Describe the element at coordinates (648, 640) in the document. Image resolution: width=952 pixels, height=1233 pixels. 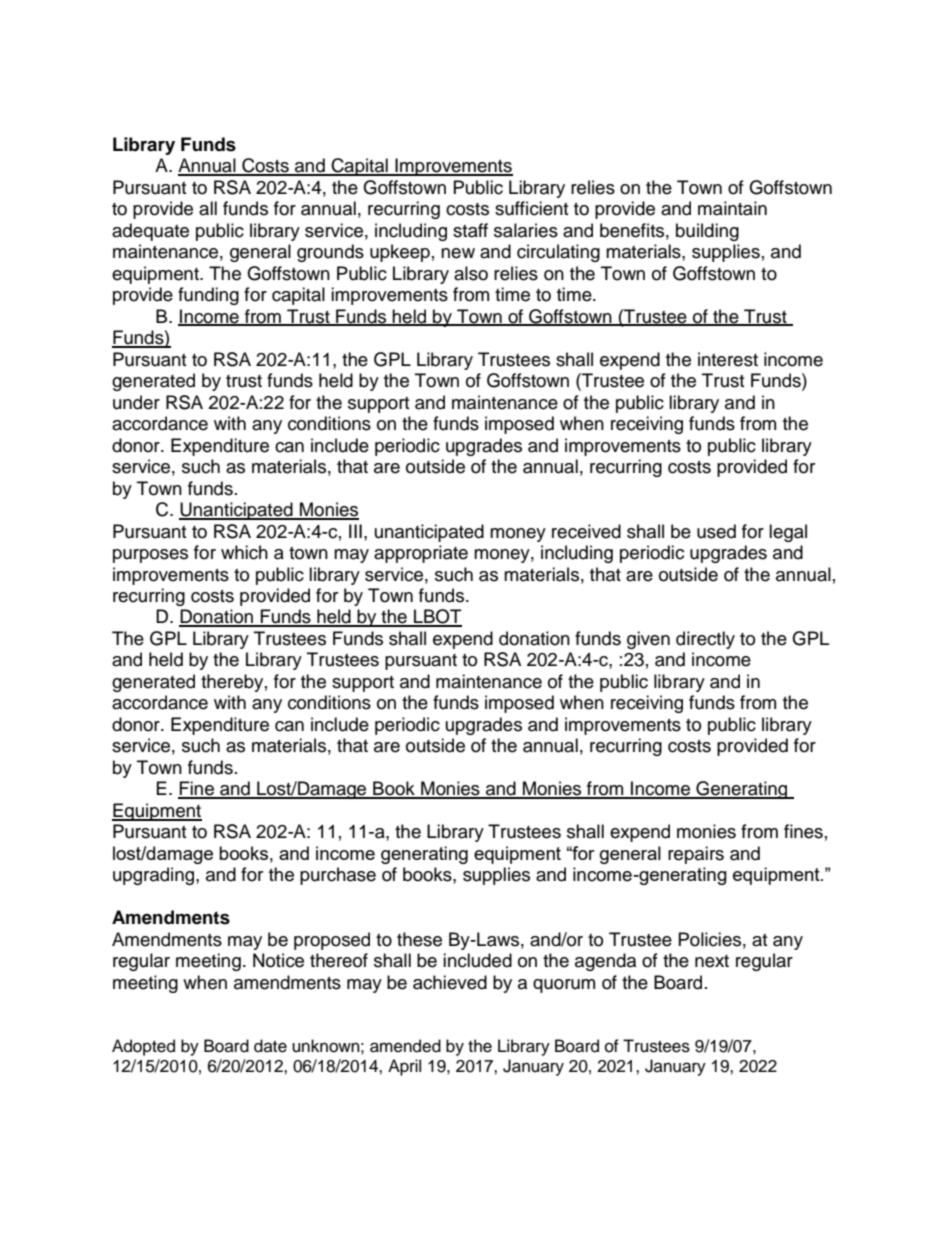
I see `given` at that location.
